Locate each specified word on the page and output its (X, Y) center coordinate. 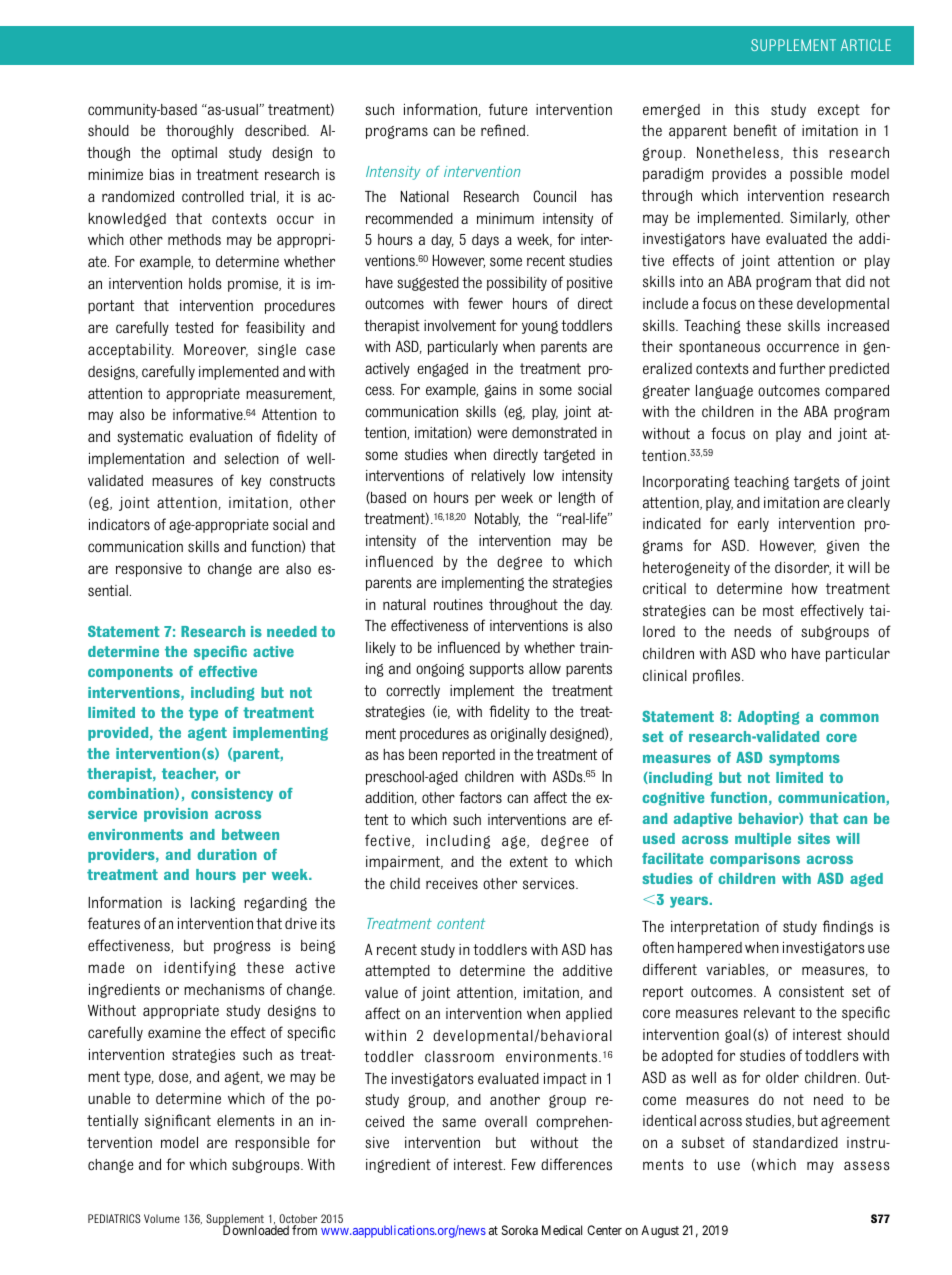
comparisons (755, 860)
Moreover (216, 350)
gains (501, 391)
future (508, 109)
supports (496, 670)
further (802, 368)
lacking (213, 904)
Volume (162, 1218)
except (839, 111)
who (773, 653)
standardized (795, 1143)
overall (506, 1121)
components (130, 673)
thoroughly (200, 132)
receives (452, 884)
